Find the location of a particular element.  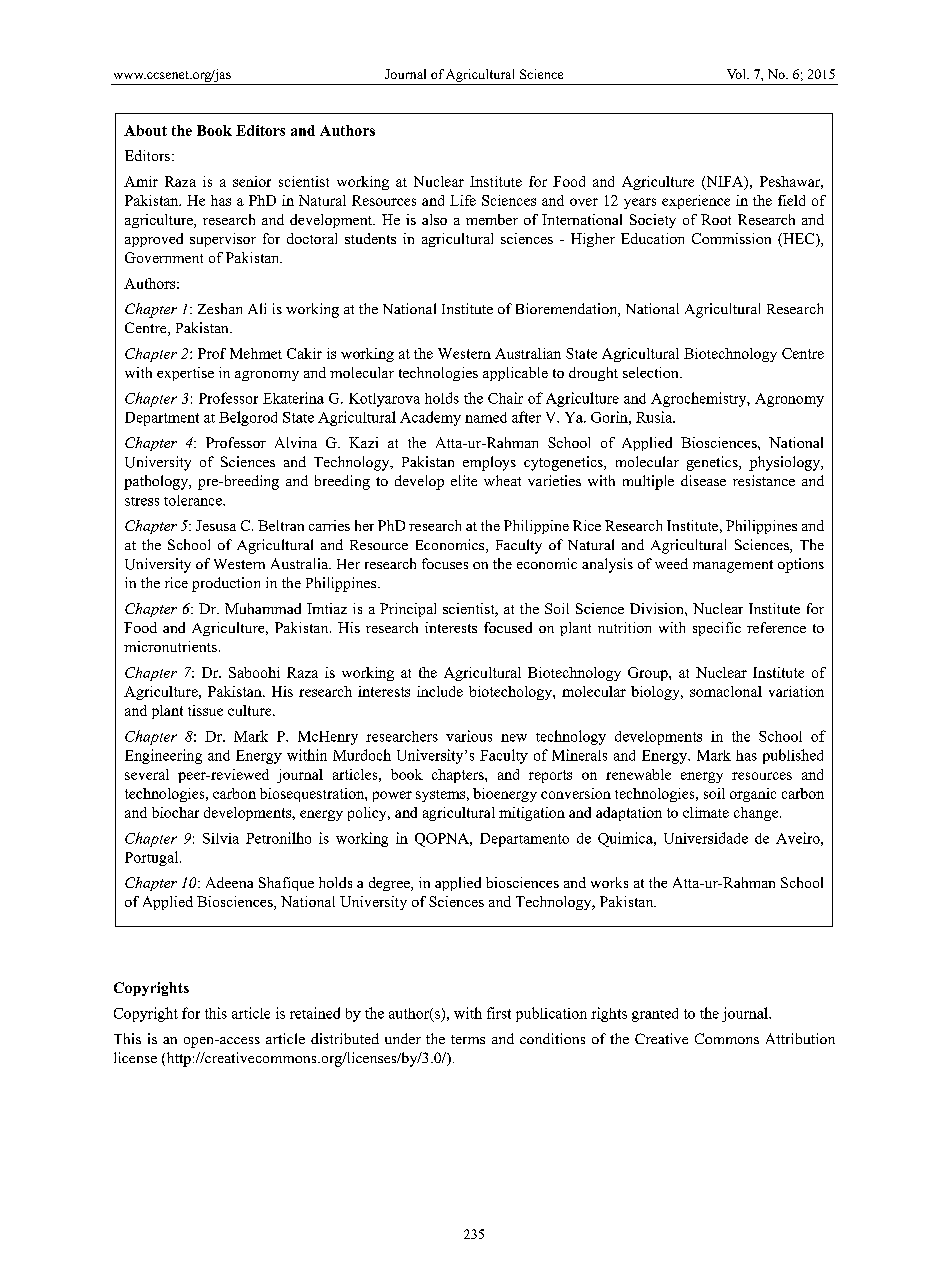

management is located at coordinates (733, 566).
